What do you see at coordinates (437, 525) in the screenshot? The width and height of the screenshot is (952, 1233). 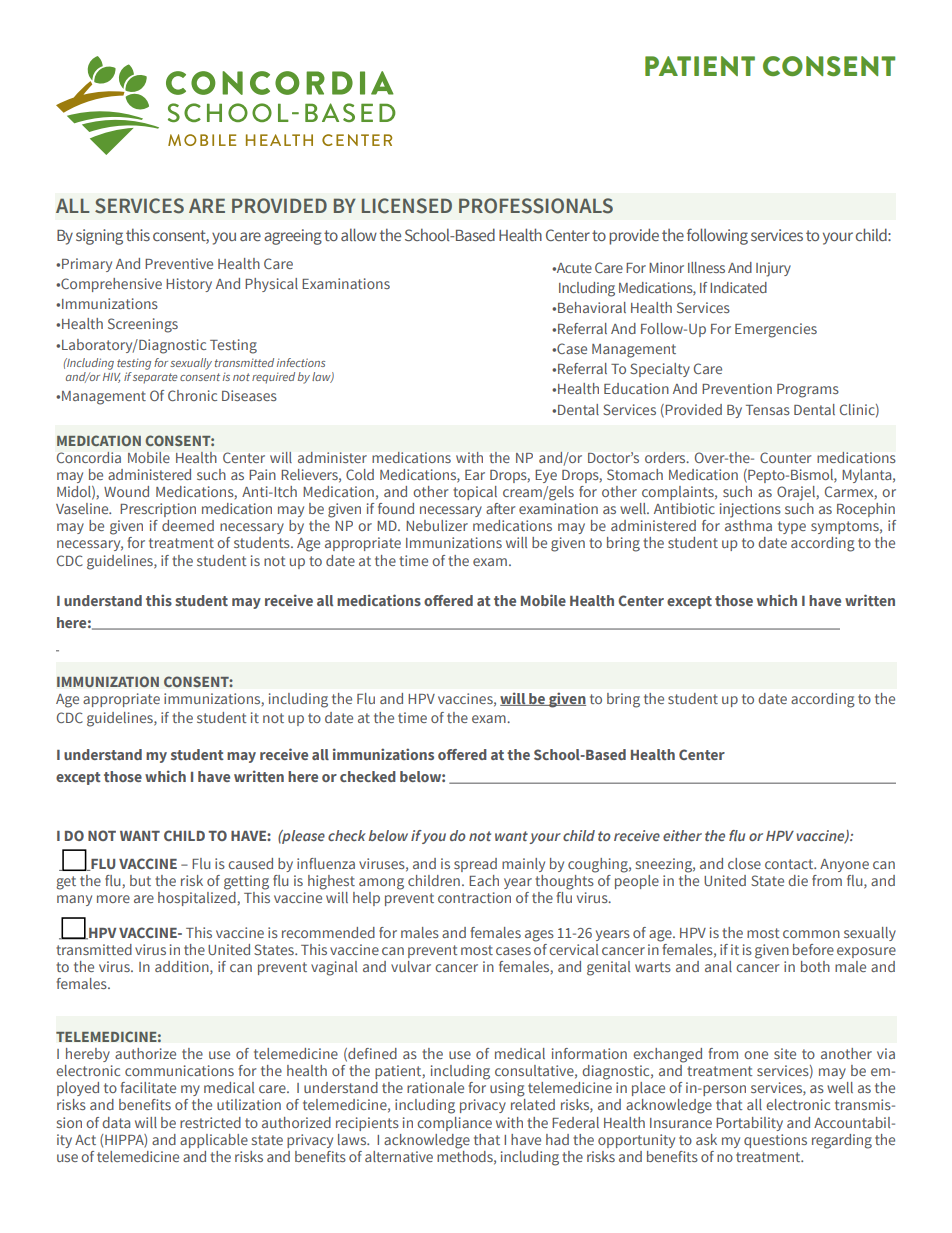 I see `Nebulizer` at bounding box center [437, 525].
